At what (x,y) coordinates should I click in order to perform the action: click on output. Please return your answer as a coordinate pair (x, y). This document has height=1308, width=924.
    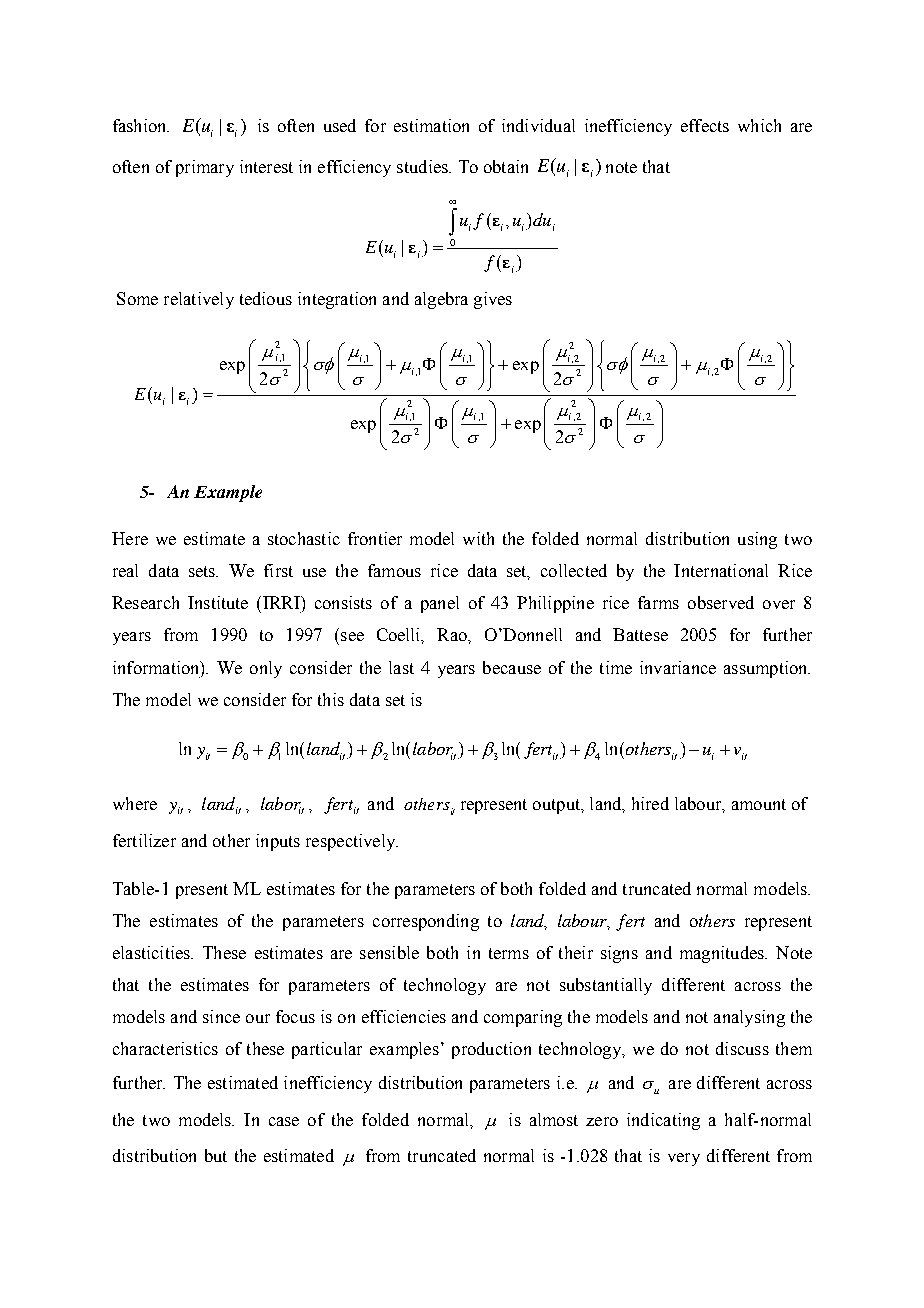
    Looking at the image, I should click on (558, 806).
